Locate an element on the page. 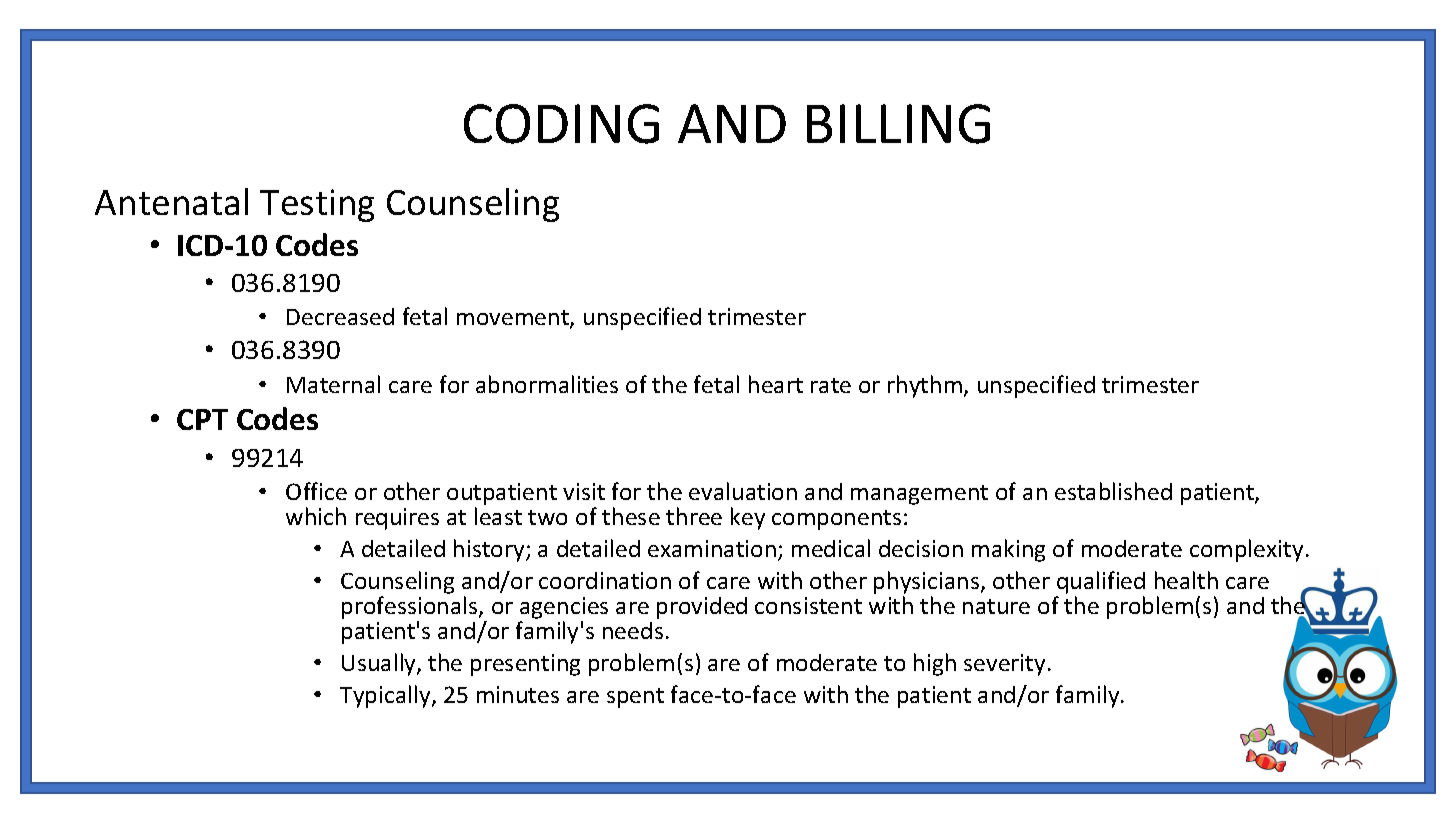  Decreased is located at coordinates (340, 316).
